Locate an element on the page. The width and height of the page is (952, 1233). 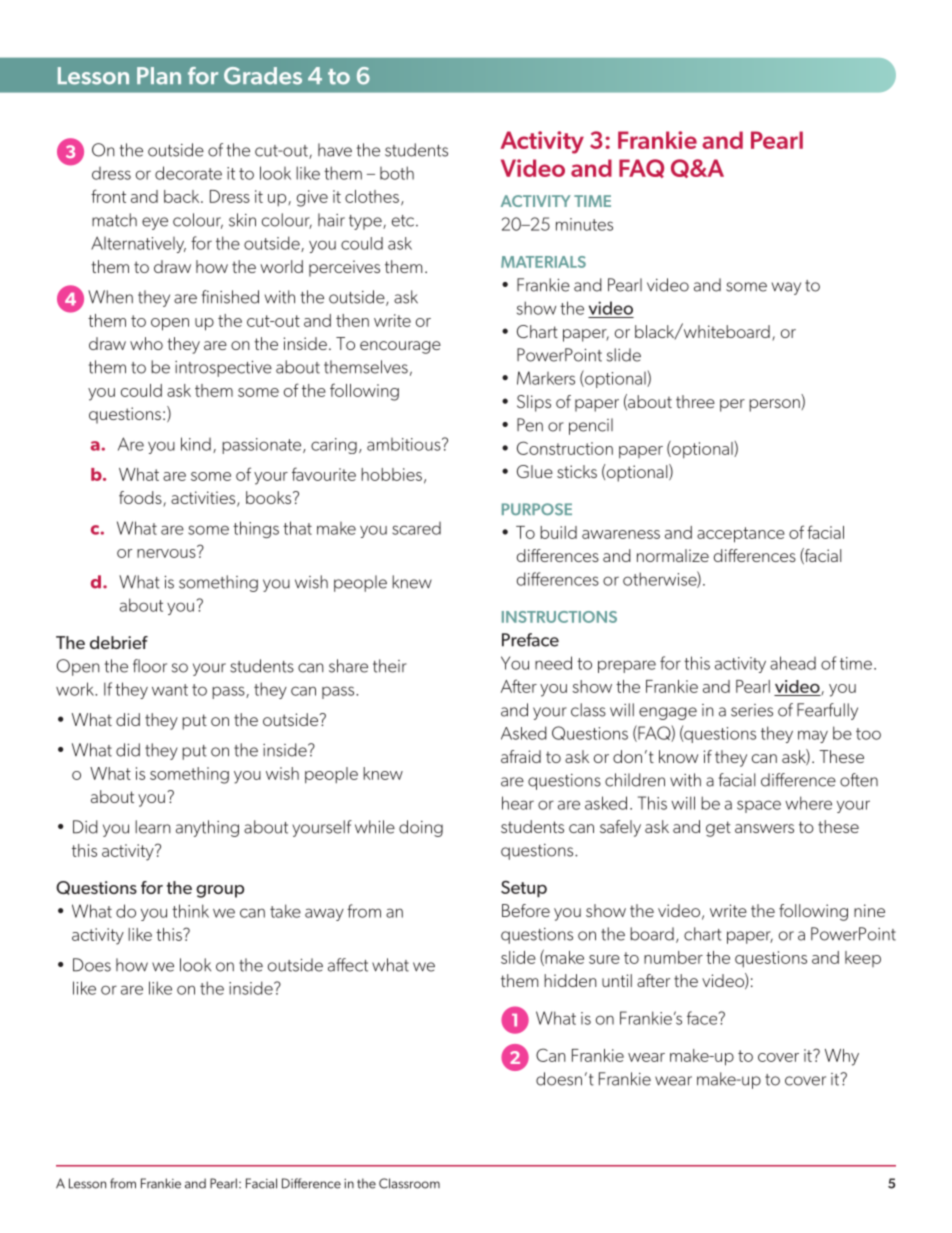
think is located at coordinates (190, 911).
